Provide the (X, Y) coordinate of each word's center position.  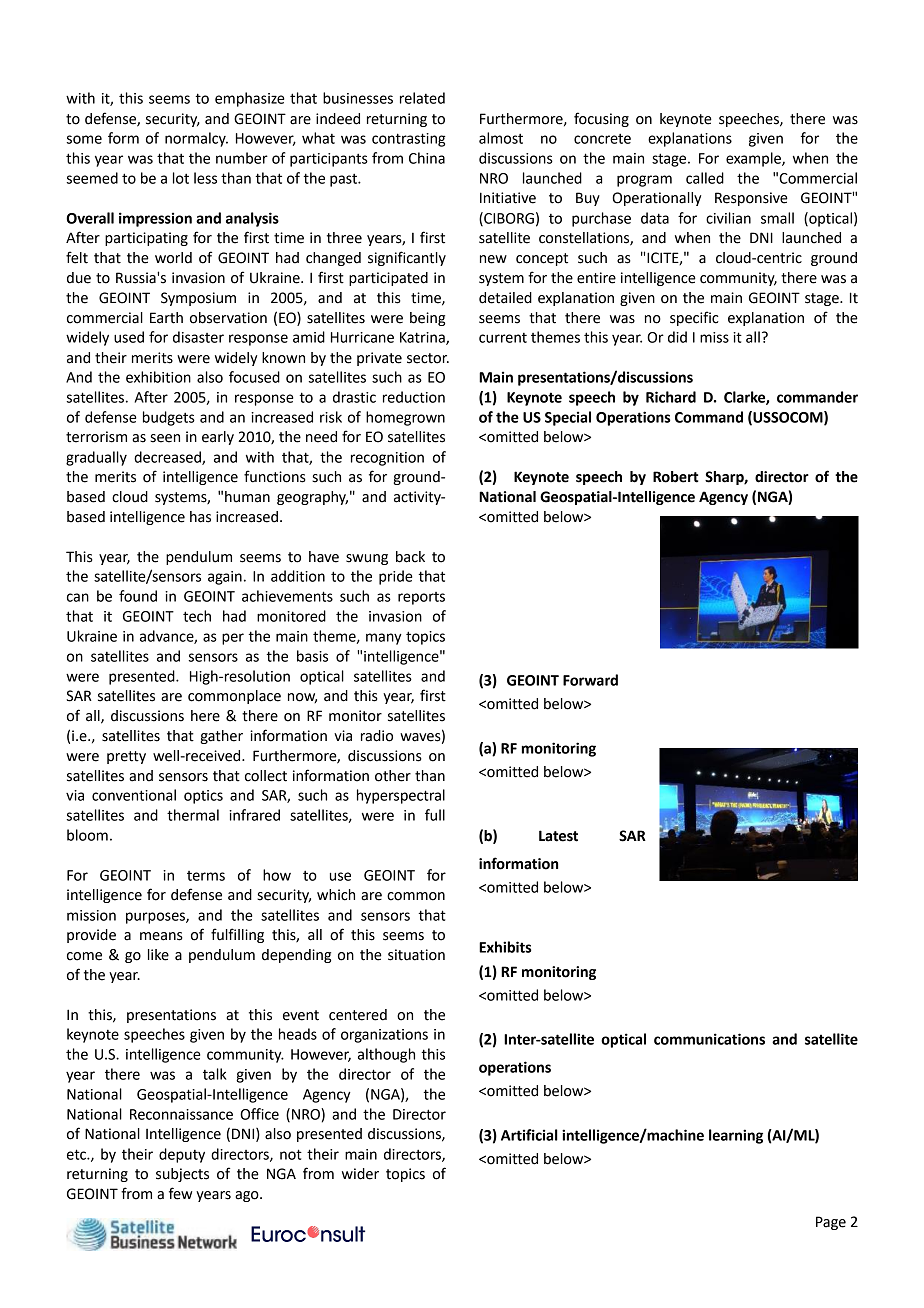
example (754, 159)
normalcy (196, 139)
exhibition (158, 377)
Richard (671, 397)
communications (709, 1039)
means (161, 936)
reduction (414, 397)
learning (736, 1136)
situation (416, 955)
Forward (590, 680)
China (427, 158)
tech (197, 616)
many (384, 639)
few (180, 1193)
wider (360, 1174)
